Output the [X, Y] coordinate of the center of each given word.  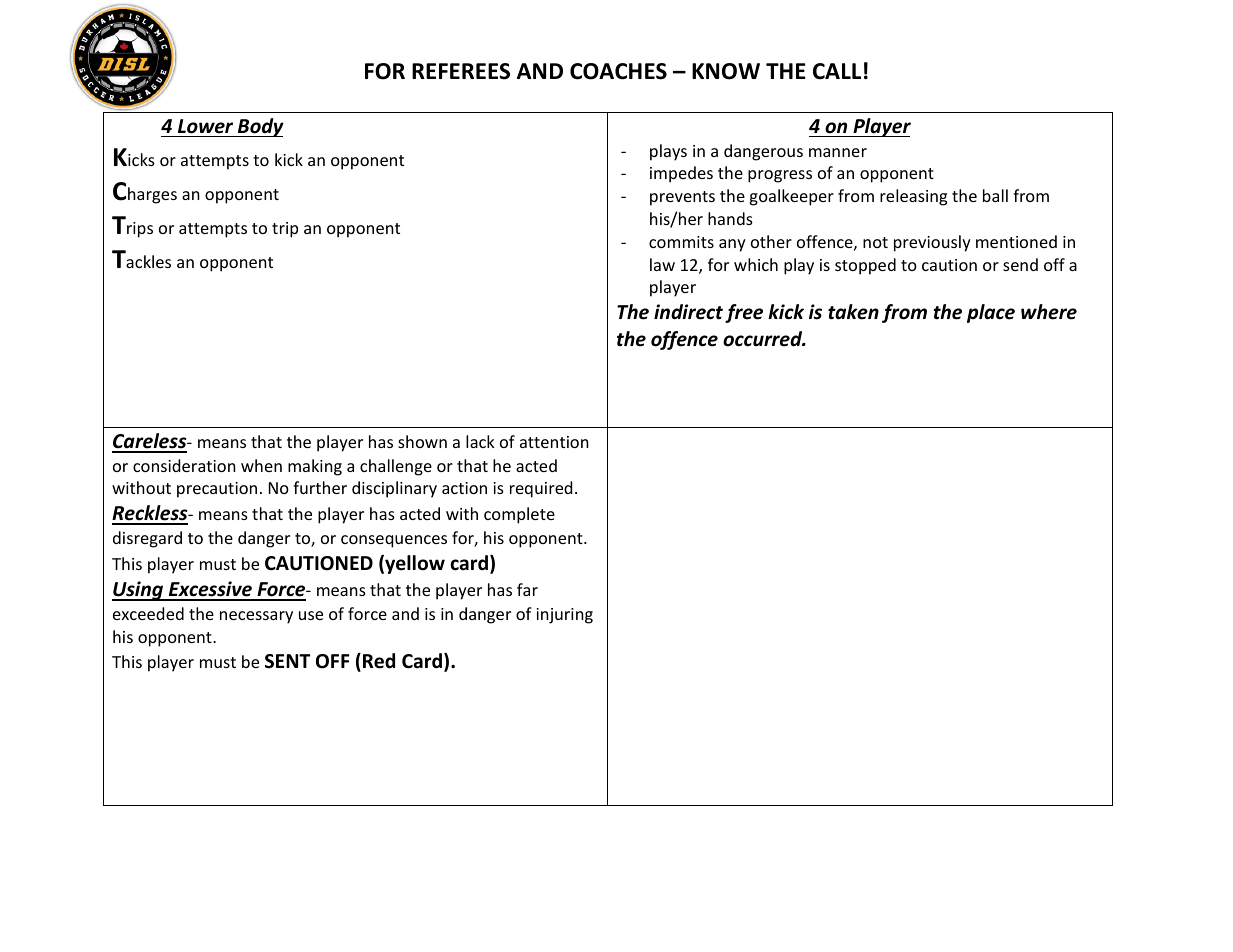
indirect [688, 312]
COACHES [618, 71]
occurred [764, 339]
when [261, 465]
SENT [287, 661]
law [662, 264]
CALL [837, 71]
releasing [913, 197]
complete [519, 515]
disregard [147, 539]
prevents [682, 198]
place [991, 313]
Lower [205, 126]
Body [260, 127]
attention [554, 442]
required [541, 489]
